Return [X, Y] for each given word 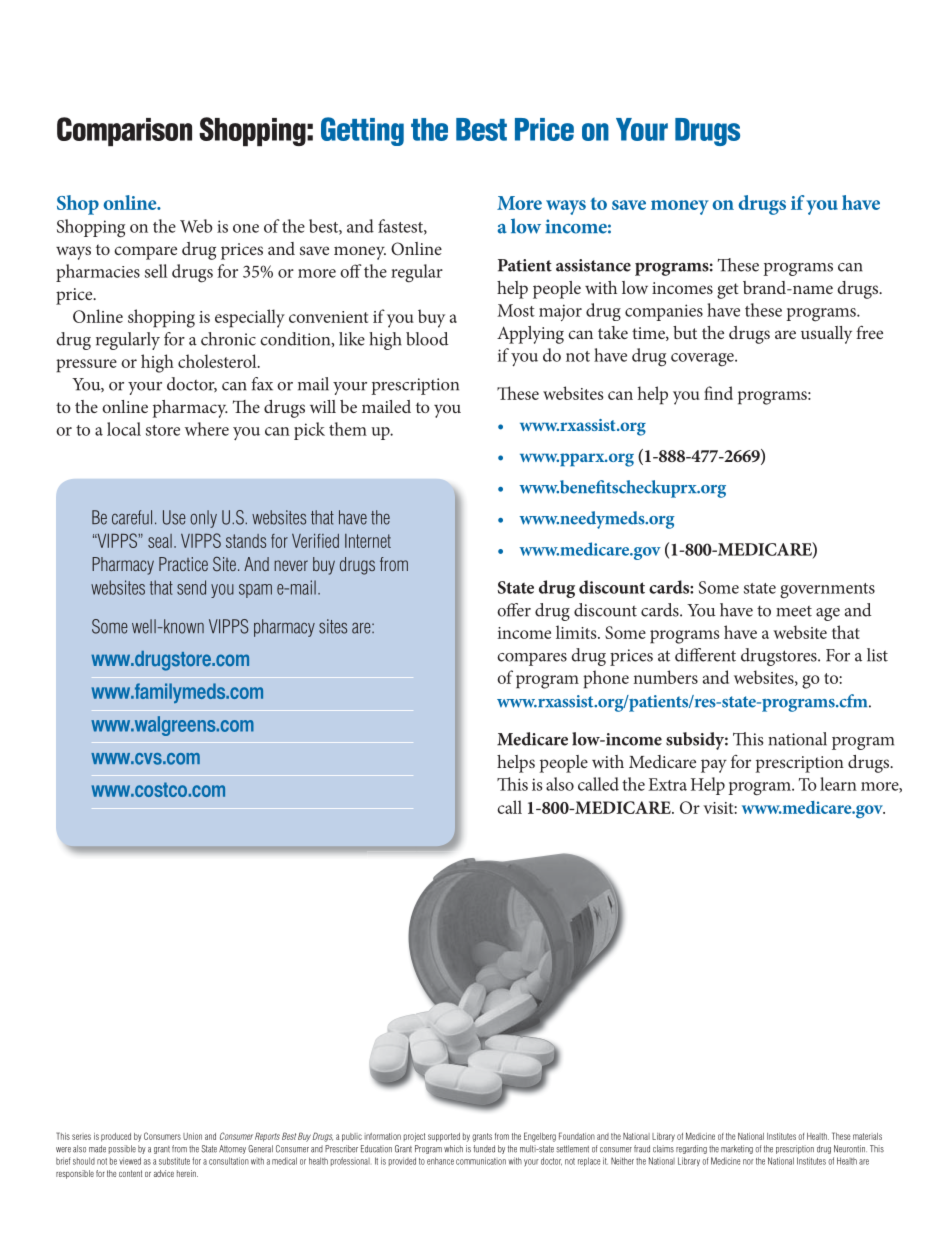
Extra [667, 784]
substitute [174, 1161]
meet [794, 611]
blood [427, 339]
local [124, 429]
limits [577, 632]
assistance [593, 265]
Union [192, 1136]
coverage [703, 360]
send [191, 587]
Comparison [124, 131]
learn [838, 784]
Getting [362, 131]
